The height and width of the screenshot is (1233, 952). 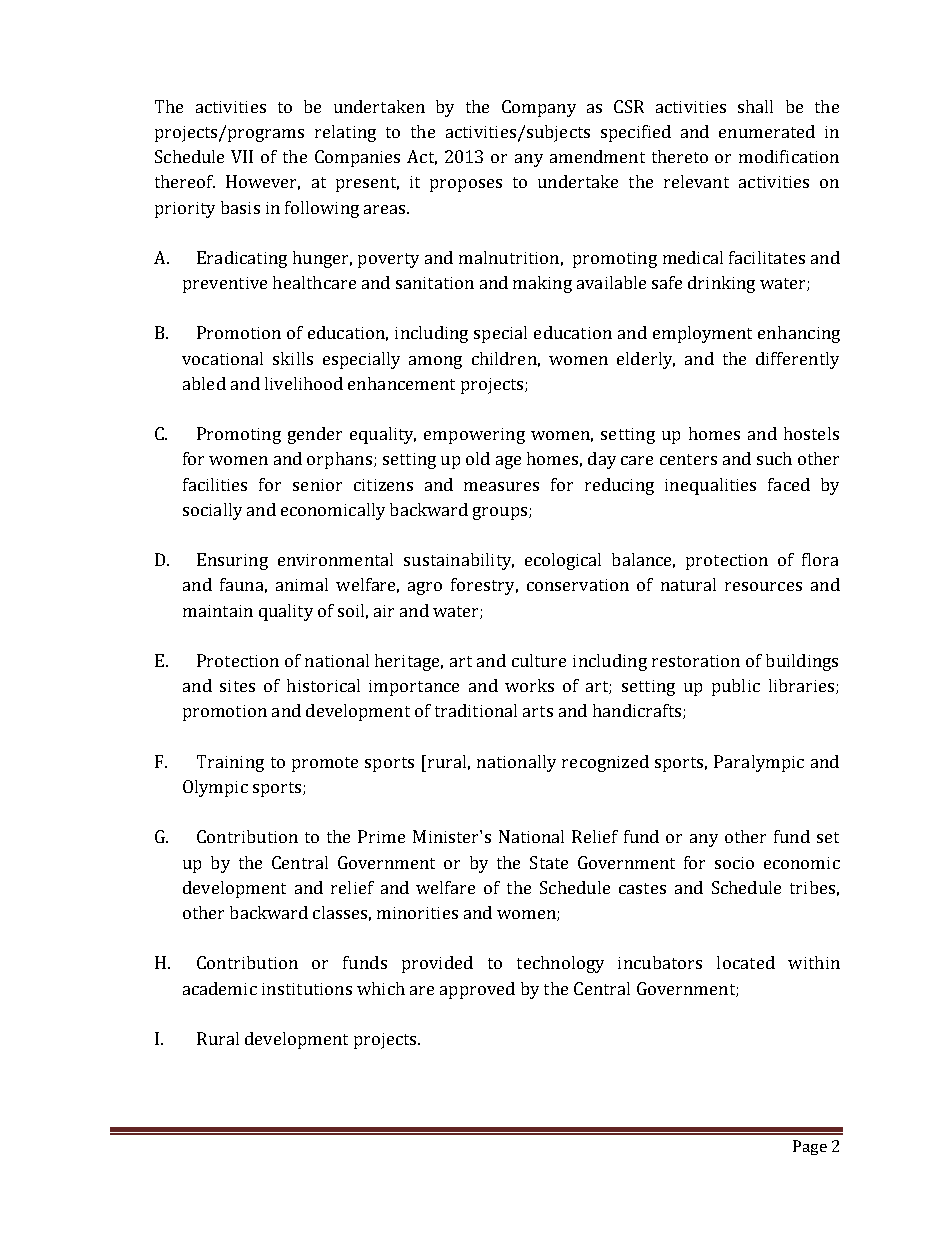 What do you see at coordinates (215, 788) in the screenshot?
I see `Olympic` at bounding box center [215, 788].
